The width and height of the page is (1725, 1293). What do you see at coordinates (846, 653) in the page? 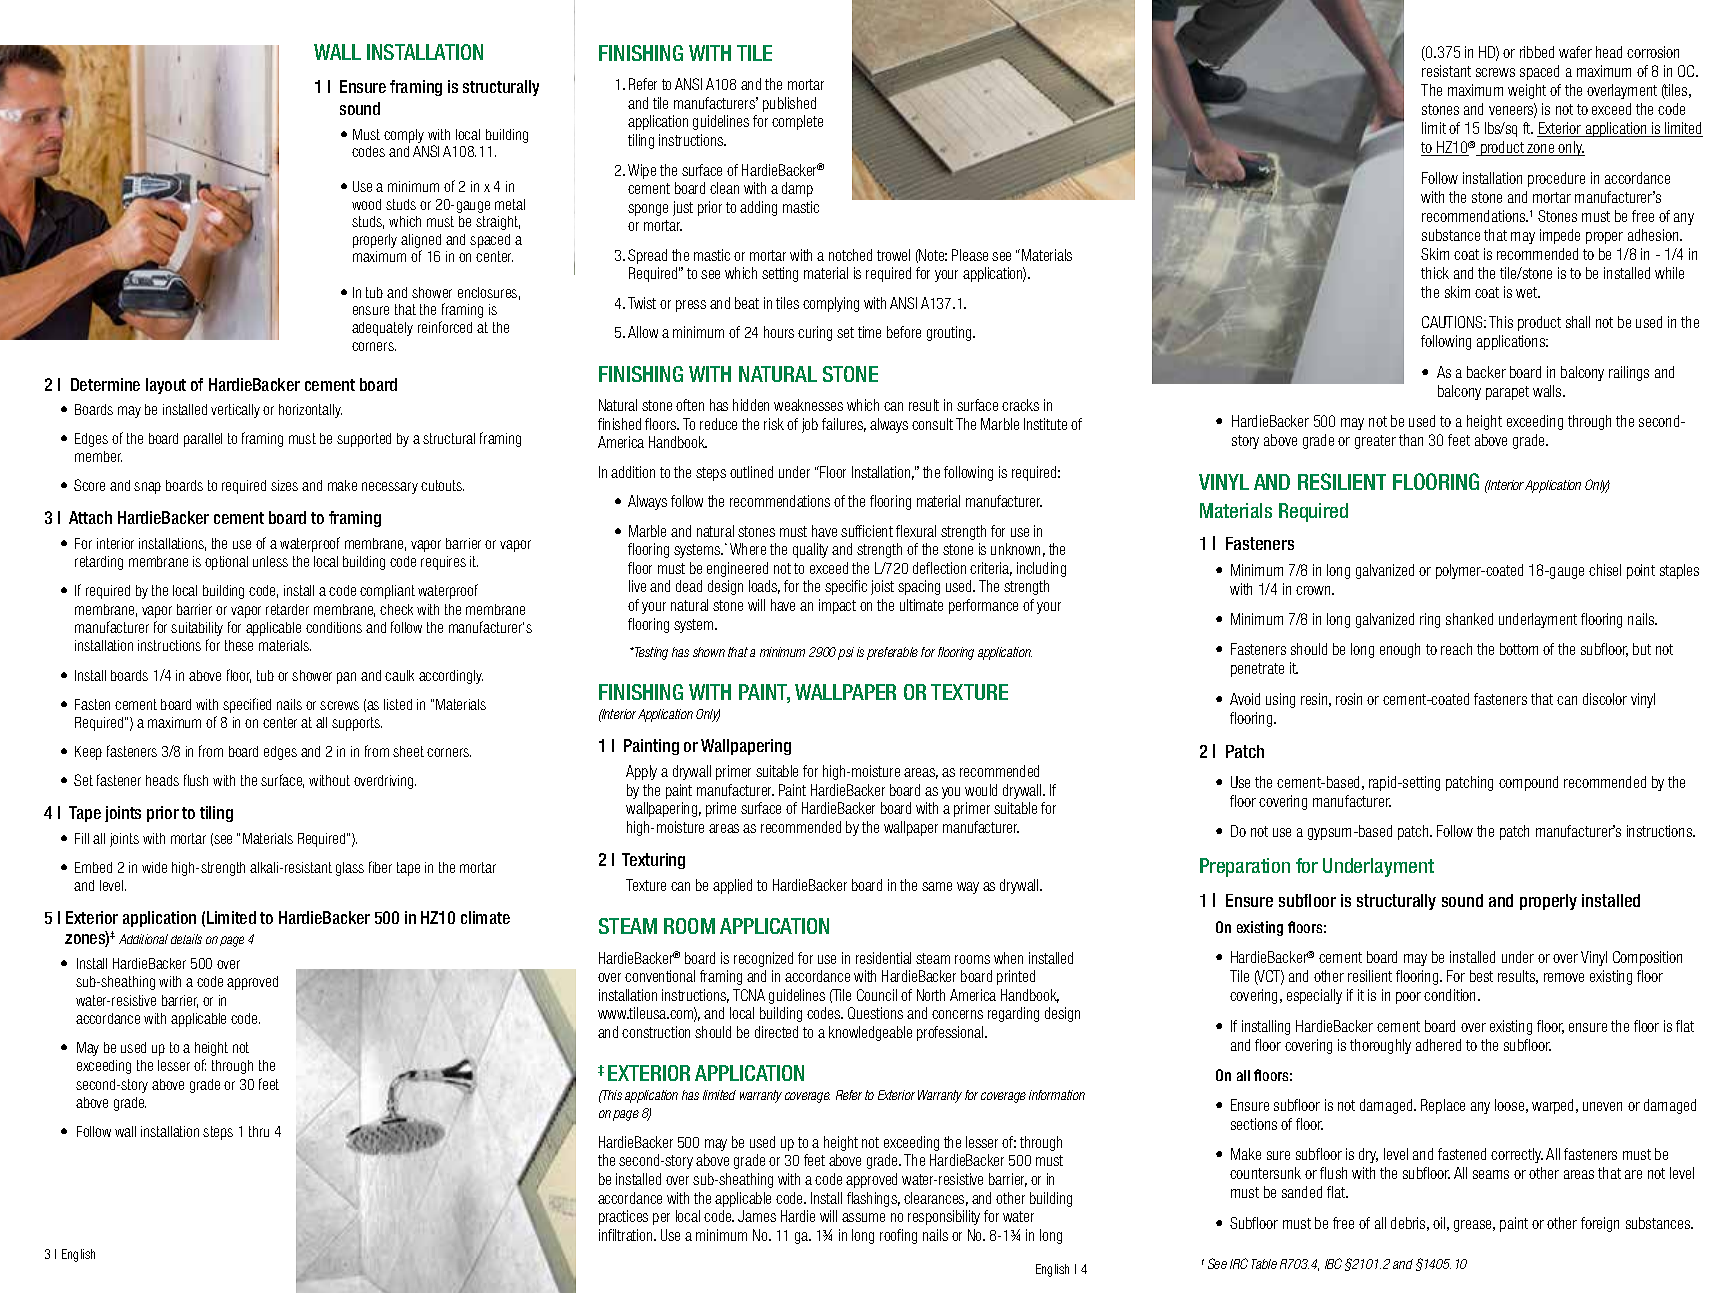
I see `psi` at bounding box center [846, 653].
